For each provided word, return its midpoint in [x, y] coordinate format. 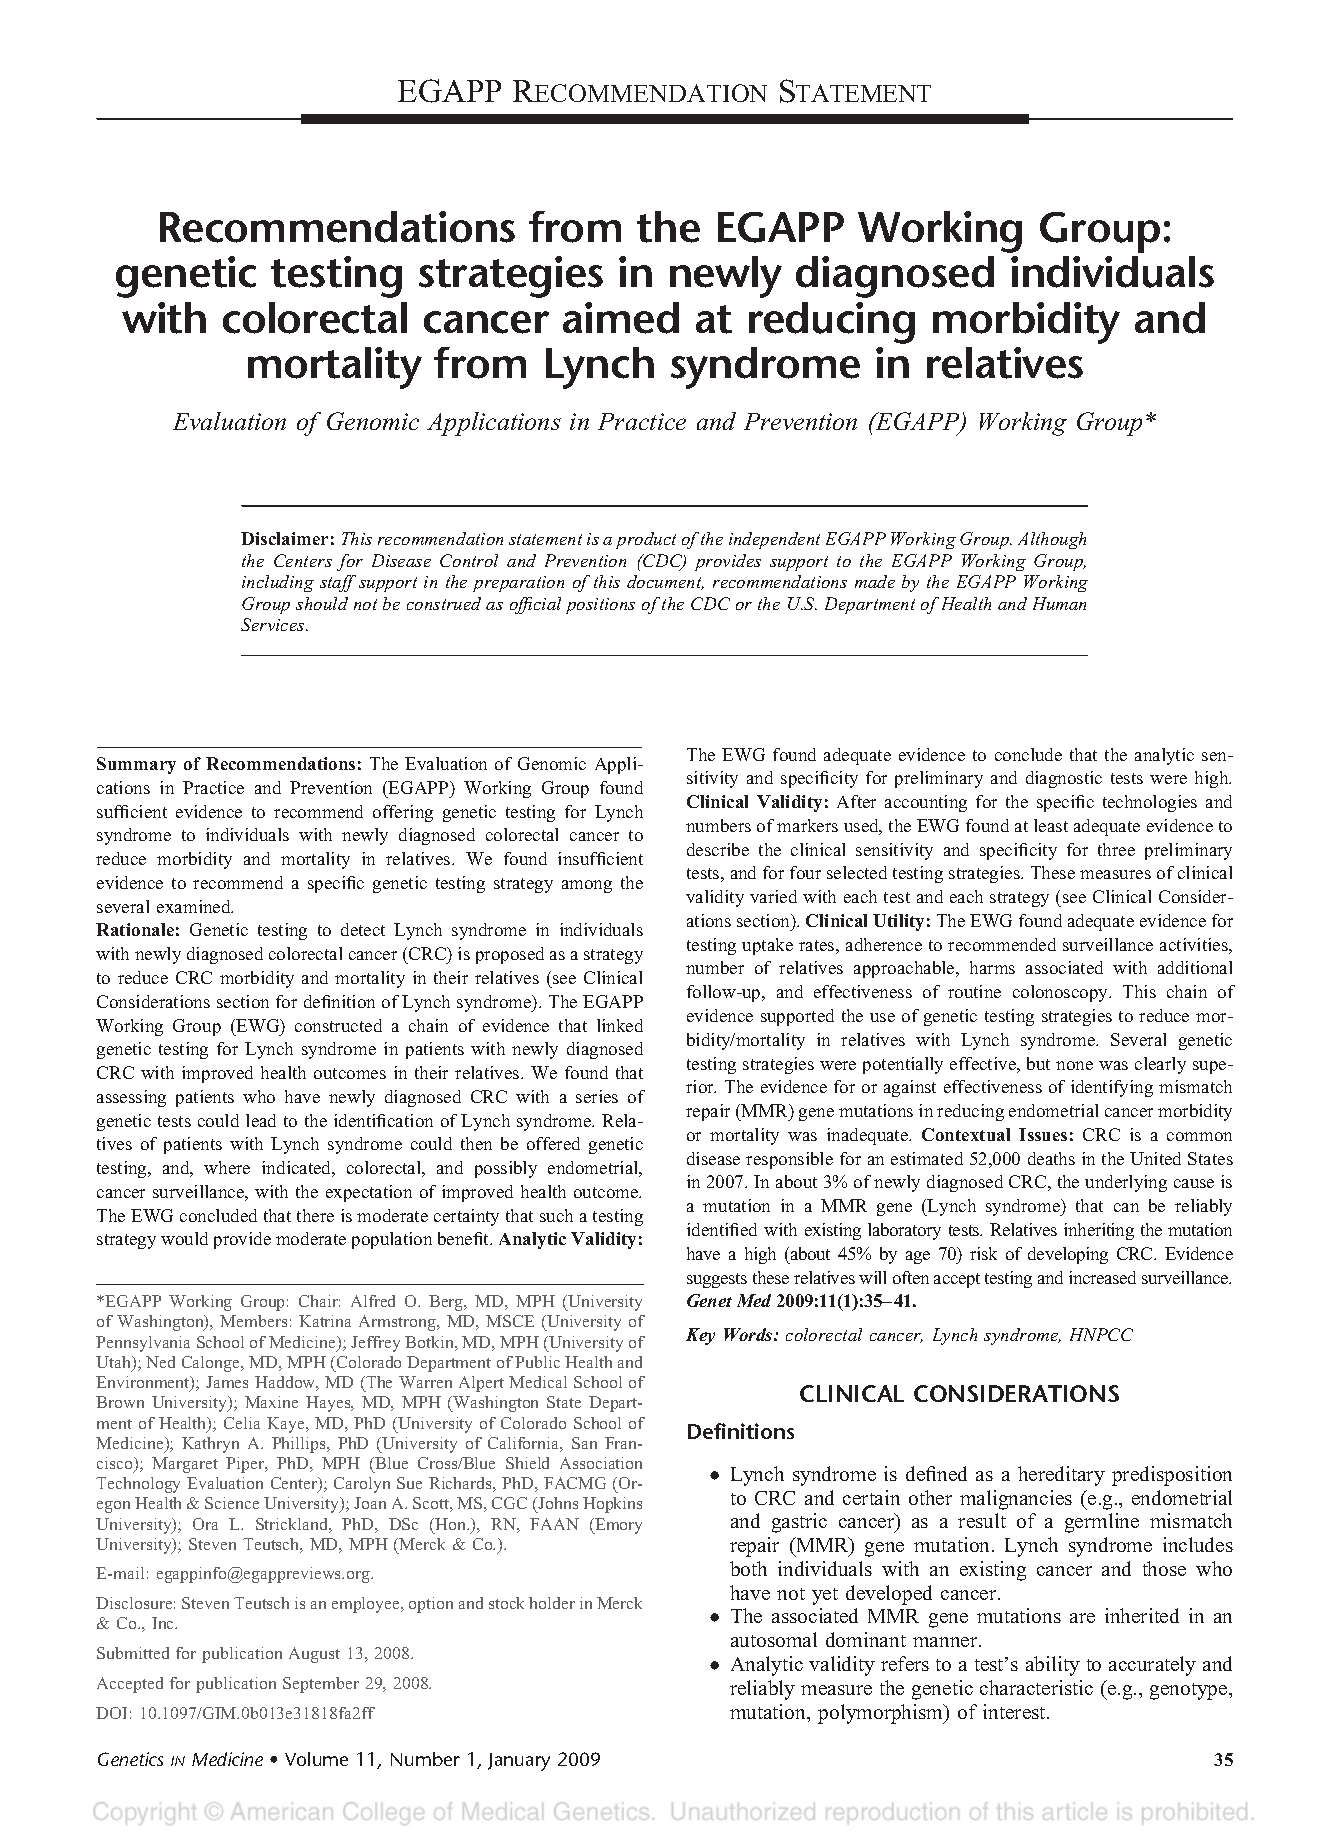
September [321, 1685]
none [1074, 1065]
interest [1015, 1711]
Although [1052, 540]
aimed [621, 318]
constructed [338, 1025]
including [278, 583]
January [519, 1762]
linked [620, 1025]
